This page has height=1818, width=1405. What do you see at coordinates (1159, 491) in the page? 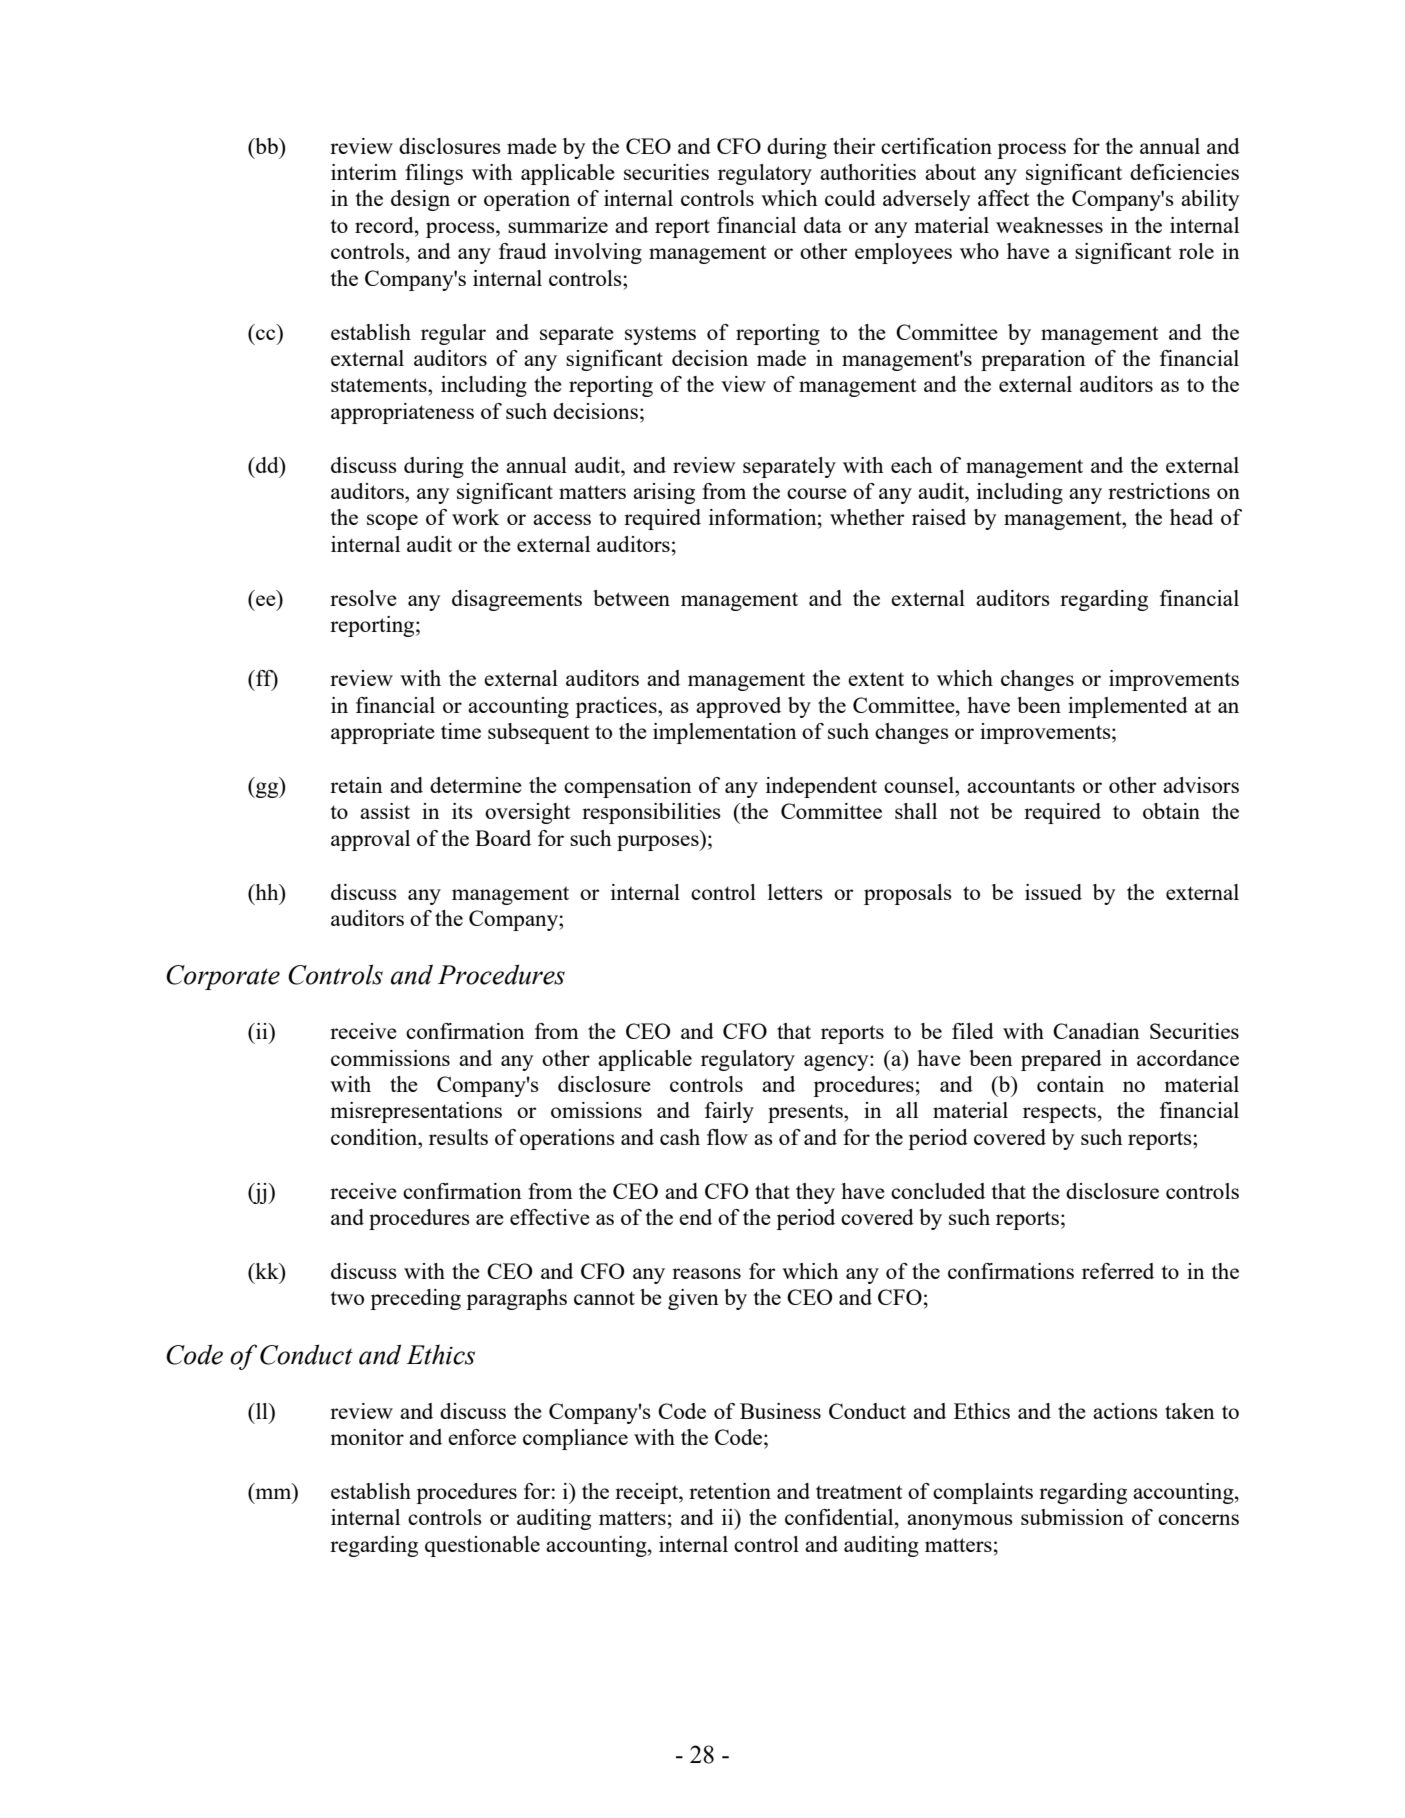
I see `restrictions` at bounding box center [1159, 491].
